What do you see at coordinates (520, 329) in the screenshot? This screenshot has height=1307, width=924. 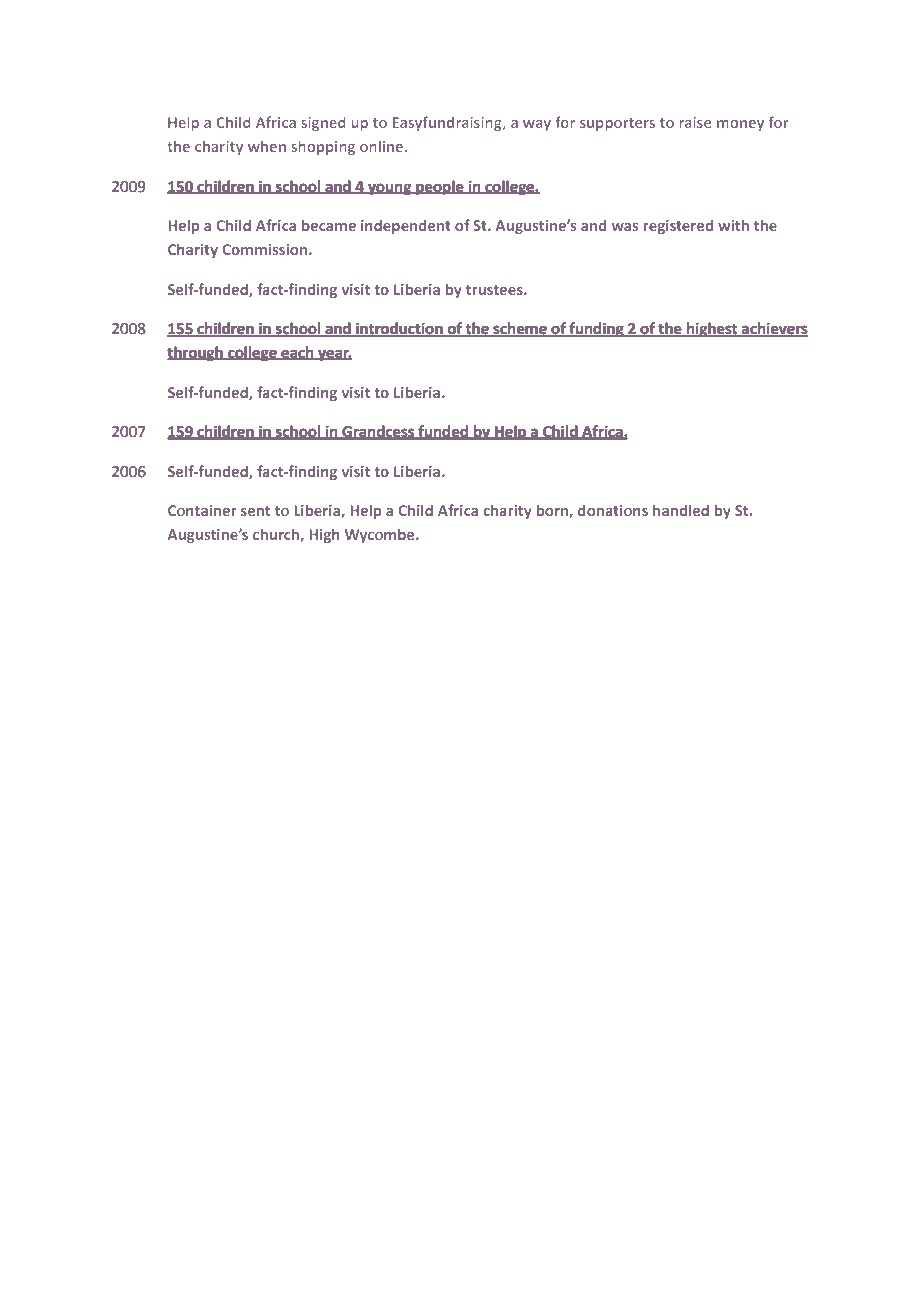 I see `scheme` at bounding box center [520, 329].
